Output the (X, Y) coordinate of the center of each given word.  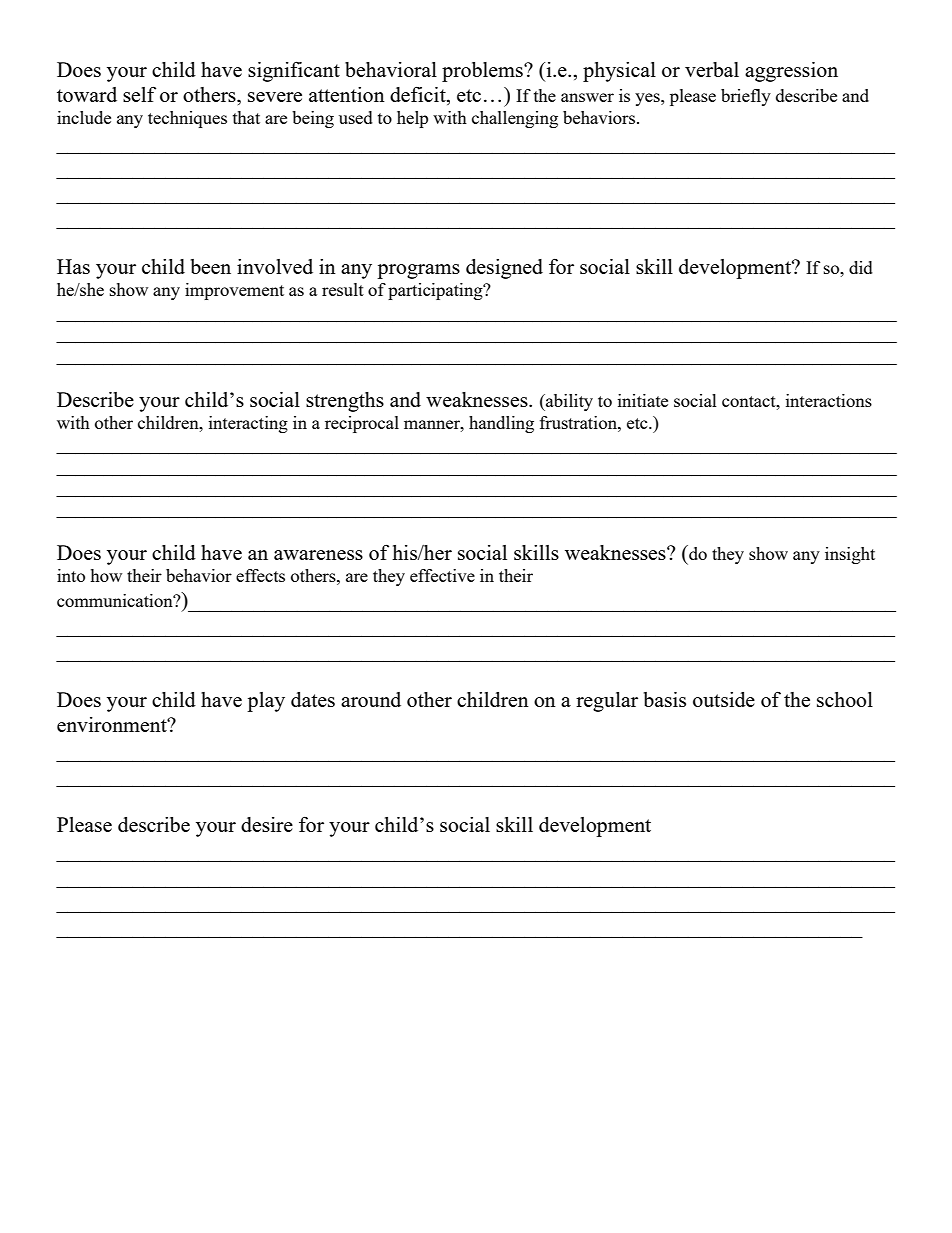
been (211, 266)
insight (850, 555)
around (371, 699)
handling (501, 424)
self (139, 94)
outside (724, 699)
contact (750, 401)
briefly (746, 97)
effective (442, 575)
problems (483, 72)
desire (267, 824)
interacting (248, 424)
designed (504, 269)
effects (260, 575)
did (861, 267)
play (266, 702)
